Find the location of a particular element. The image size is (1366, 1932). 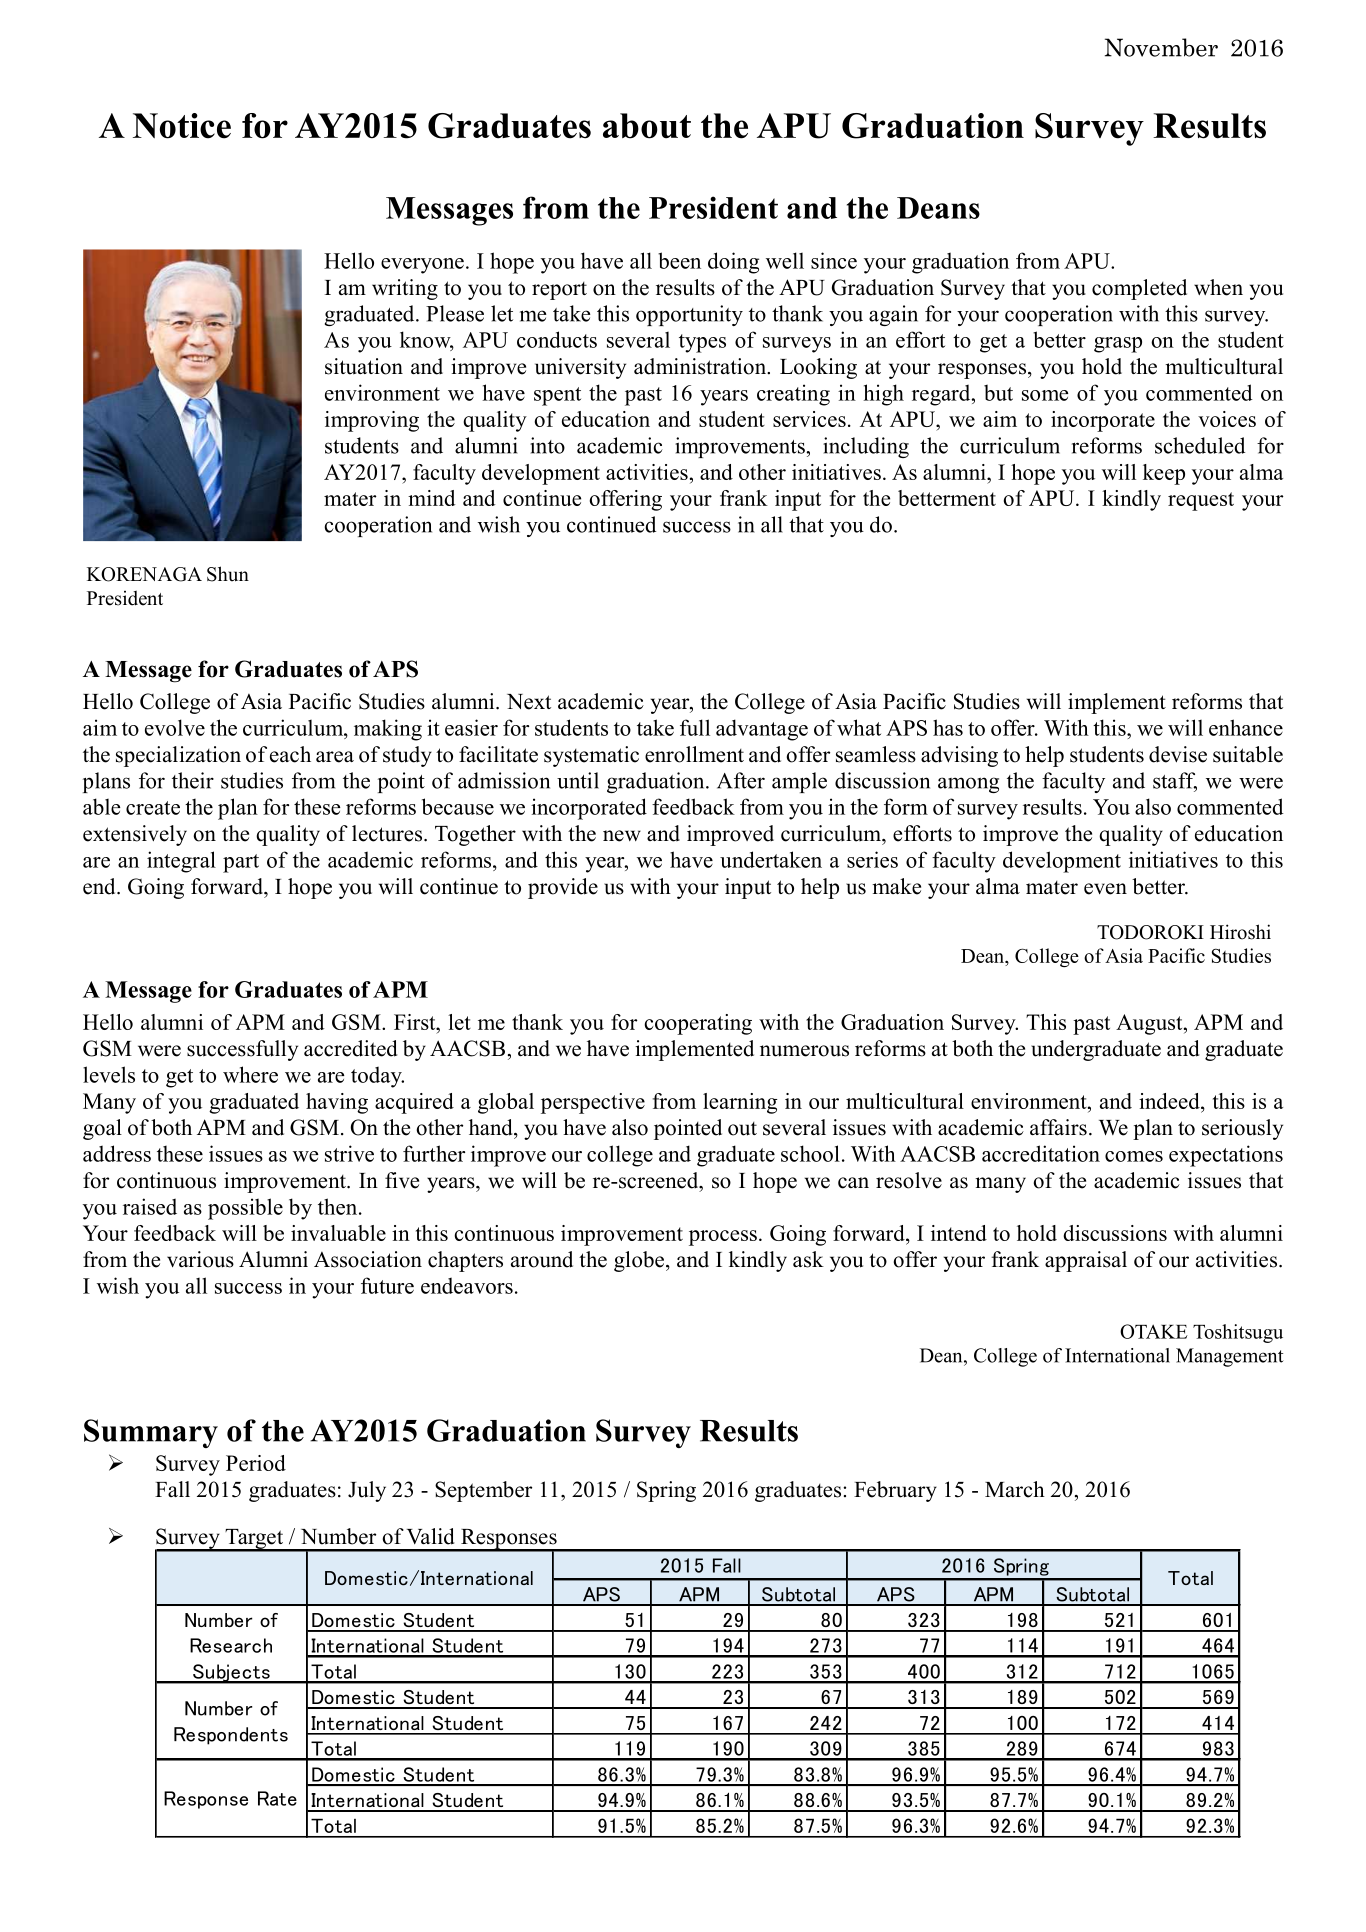

possible is located at coordinates (245, 1209).
